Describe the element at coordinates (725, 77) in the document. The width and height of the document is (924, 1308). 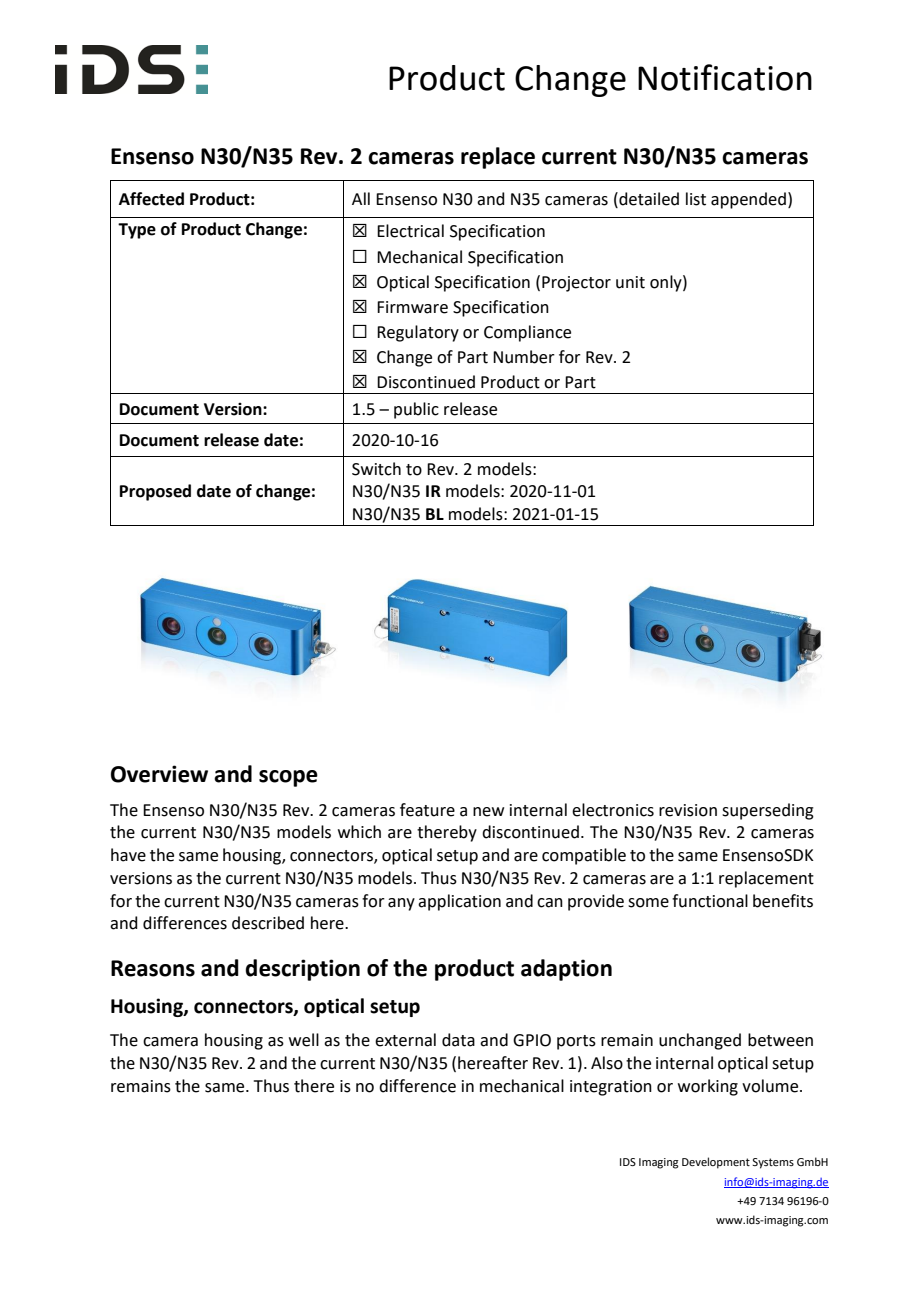
I see `Notification` at that location.
